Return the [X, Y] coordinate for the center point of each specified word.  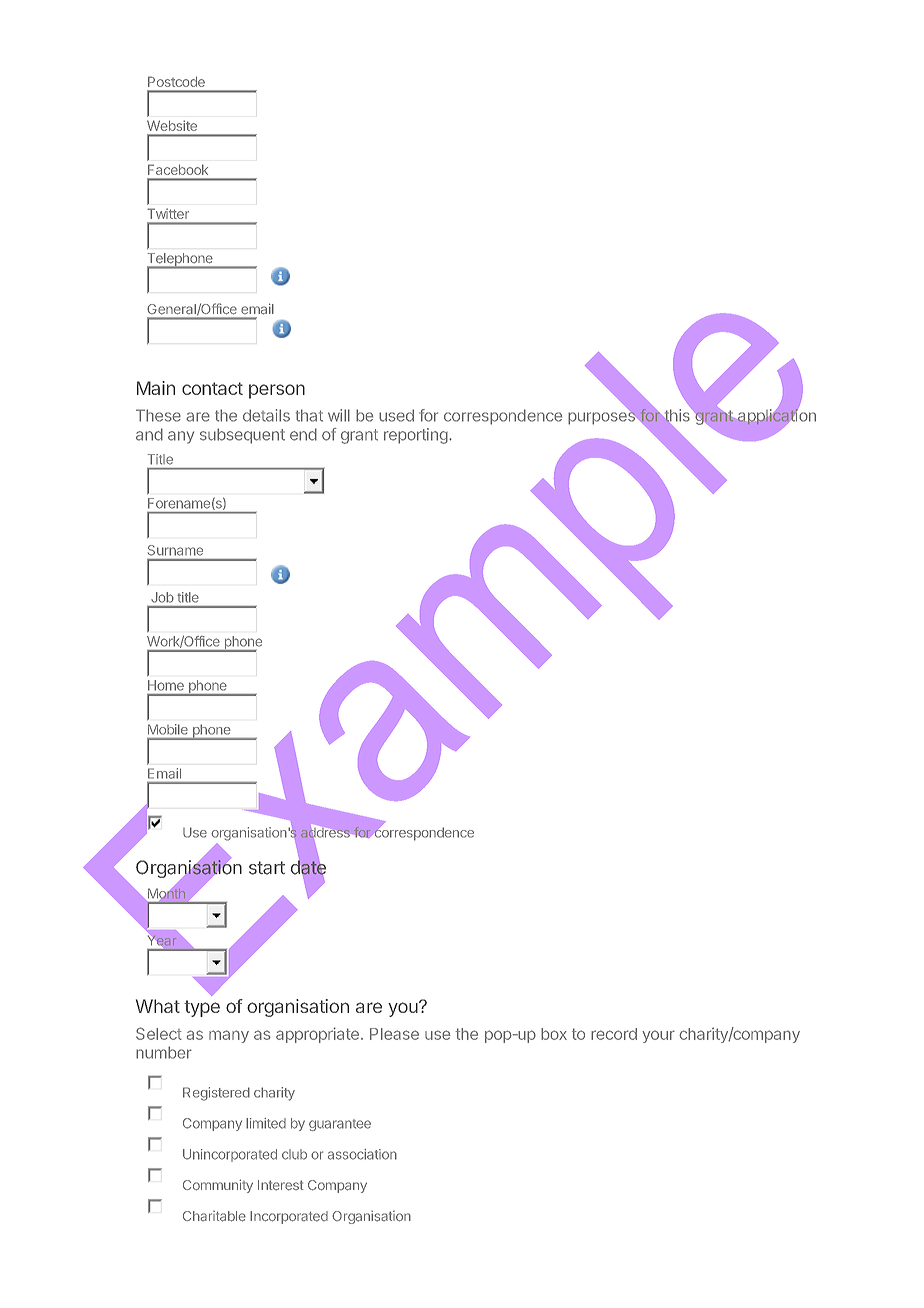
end [303, 434]
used [396, 415]
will [339, 415]
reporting [417, 436]
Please [394, 1034]
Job [162, 597]
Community [218, 1186]
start [267, 868]
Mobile [168, 729]
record [614, 1034]
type [202, 1008]
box [554, 1034]
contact [212, 388]
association [362, 1154]
